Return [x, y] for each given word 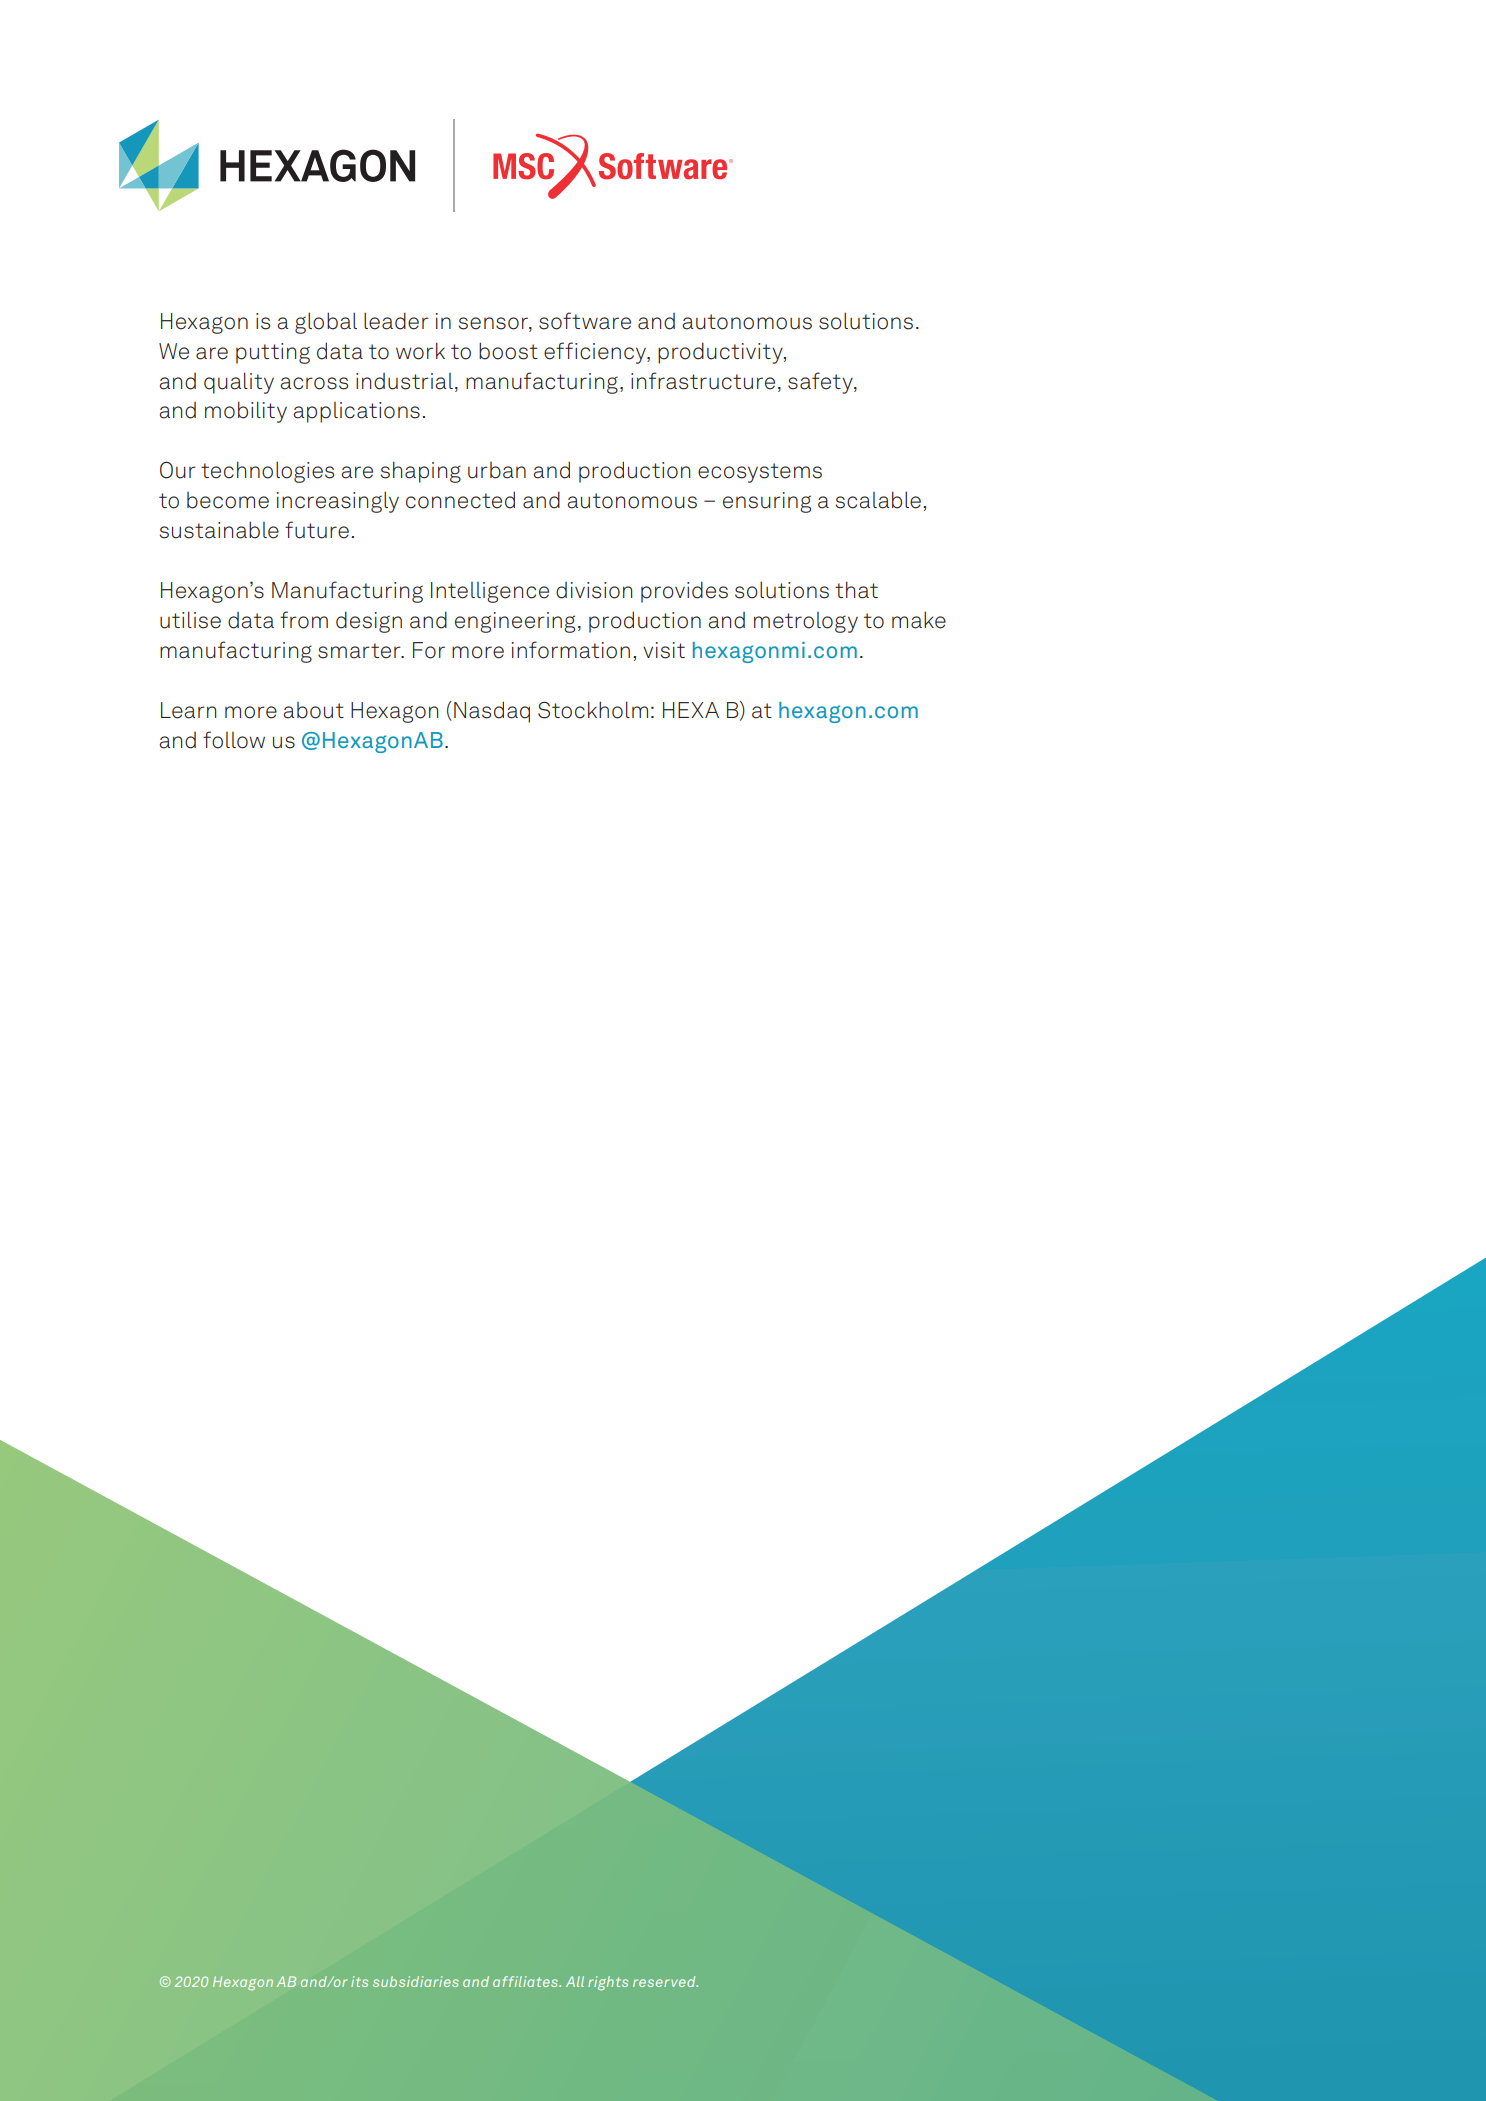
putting [273, 353]
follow [234, 740]
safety [821, 383]
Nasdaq [492, 712]
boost [508, 351]
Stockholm [593, 710]
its [359, 1981]
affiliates [526, 1981]
